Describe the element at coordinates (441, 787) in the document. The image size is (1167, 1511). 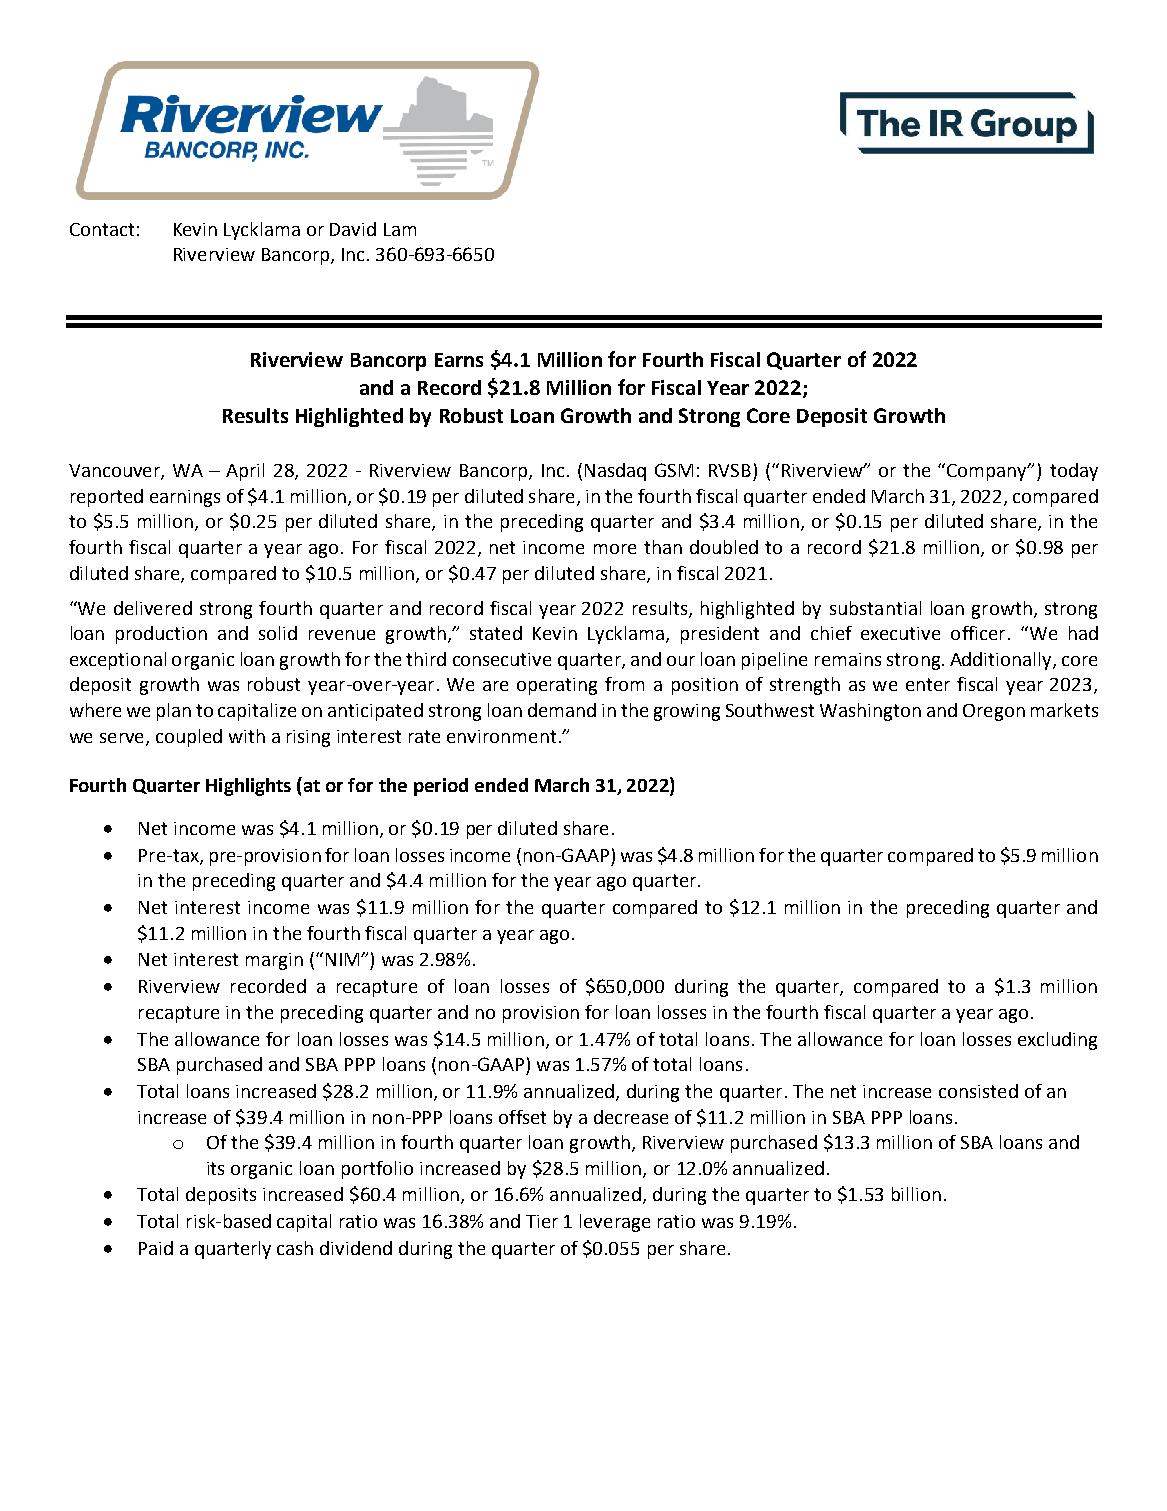
I see `period` at that location.
